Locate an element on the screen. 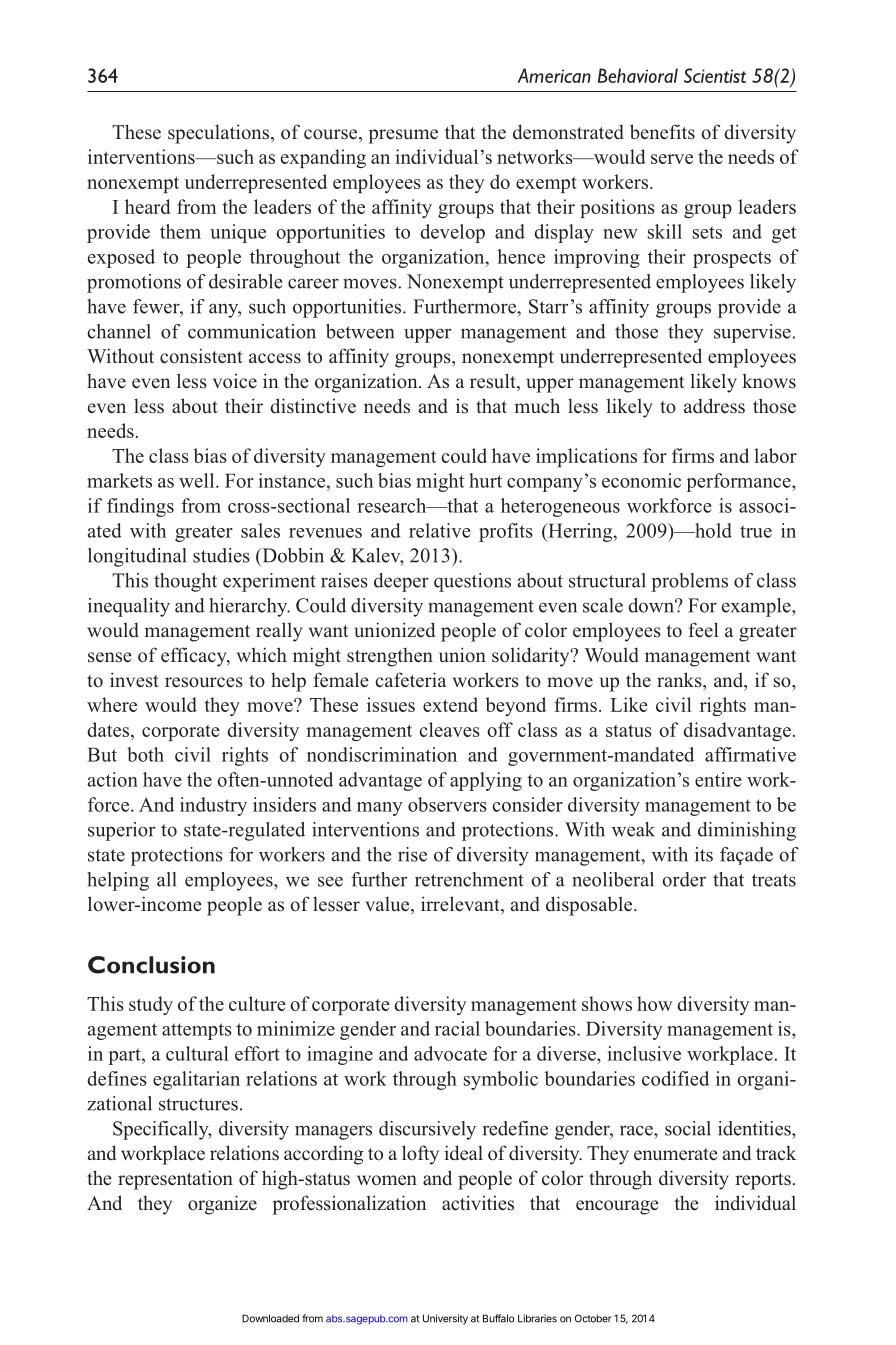 This screenshot has height=1345, width=896. Scientist is located at coordinates (715, 75).
